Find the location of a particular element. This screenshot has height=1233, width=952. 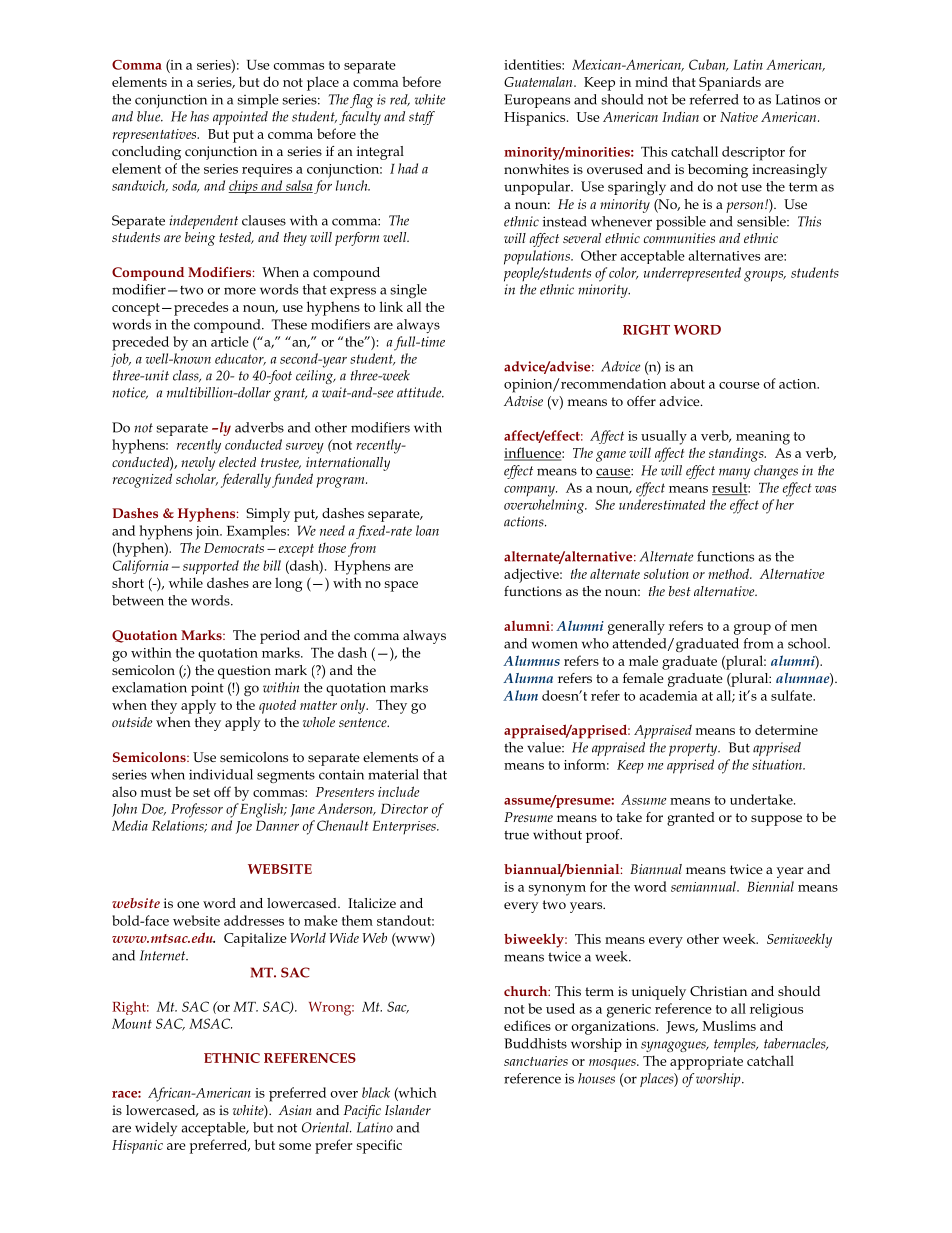

Spaniards is located at coordinates (730, 83).
